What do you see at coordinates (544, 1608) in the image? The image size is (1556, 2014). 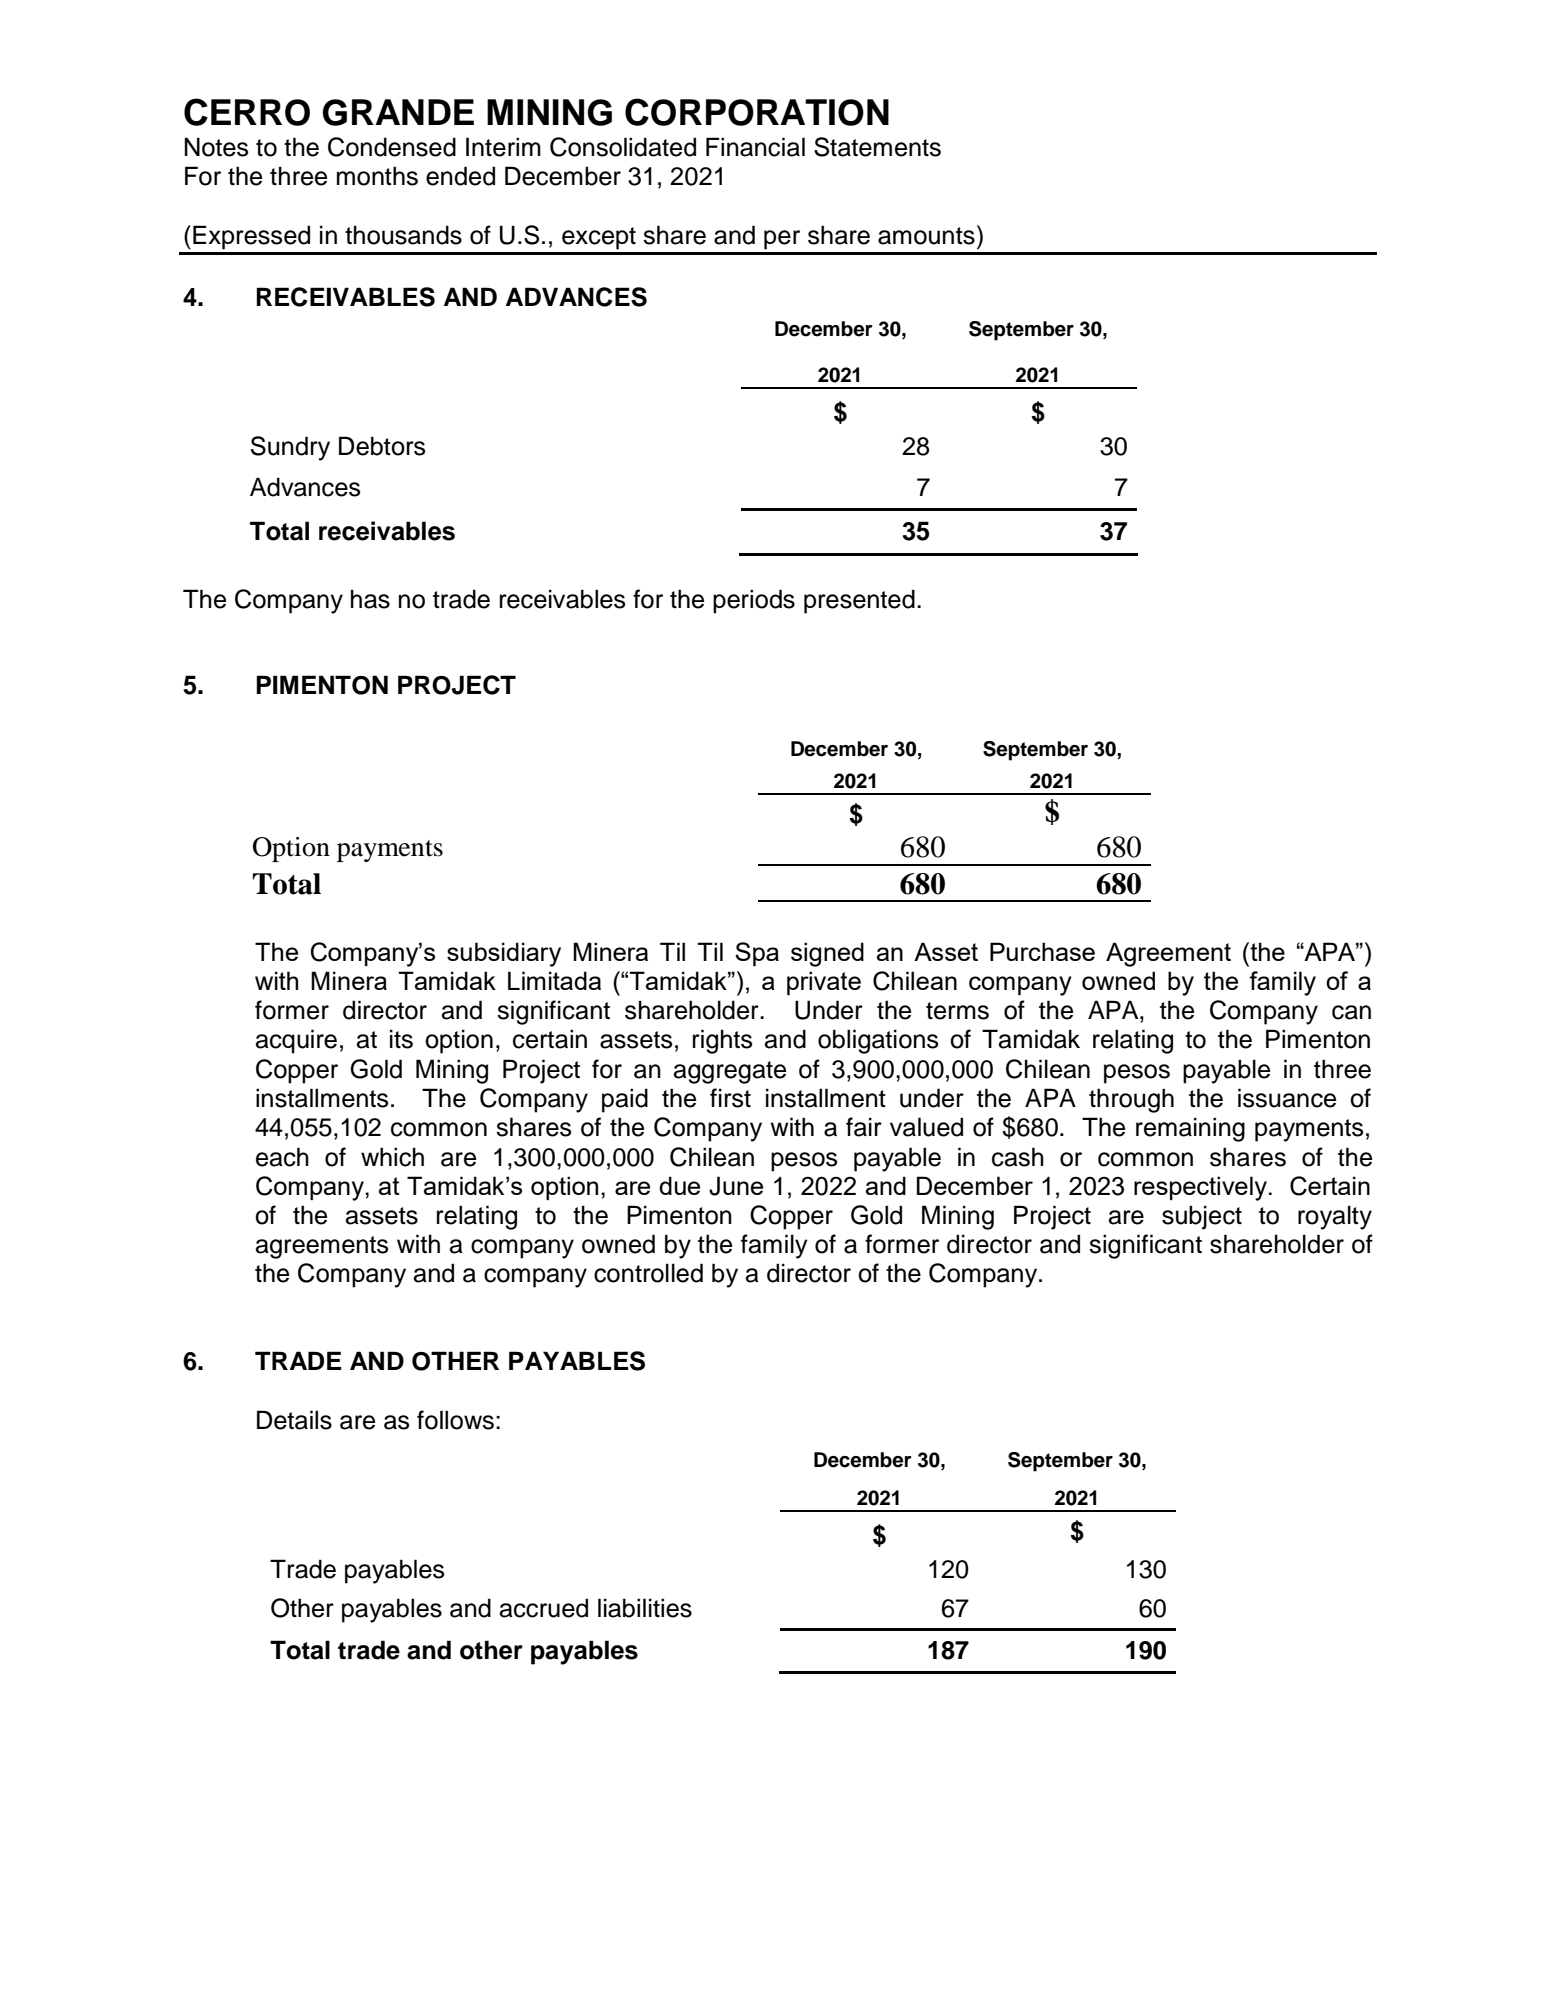 I see `accrued` at bounding box center [544, 1608].
